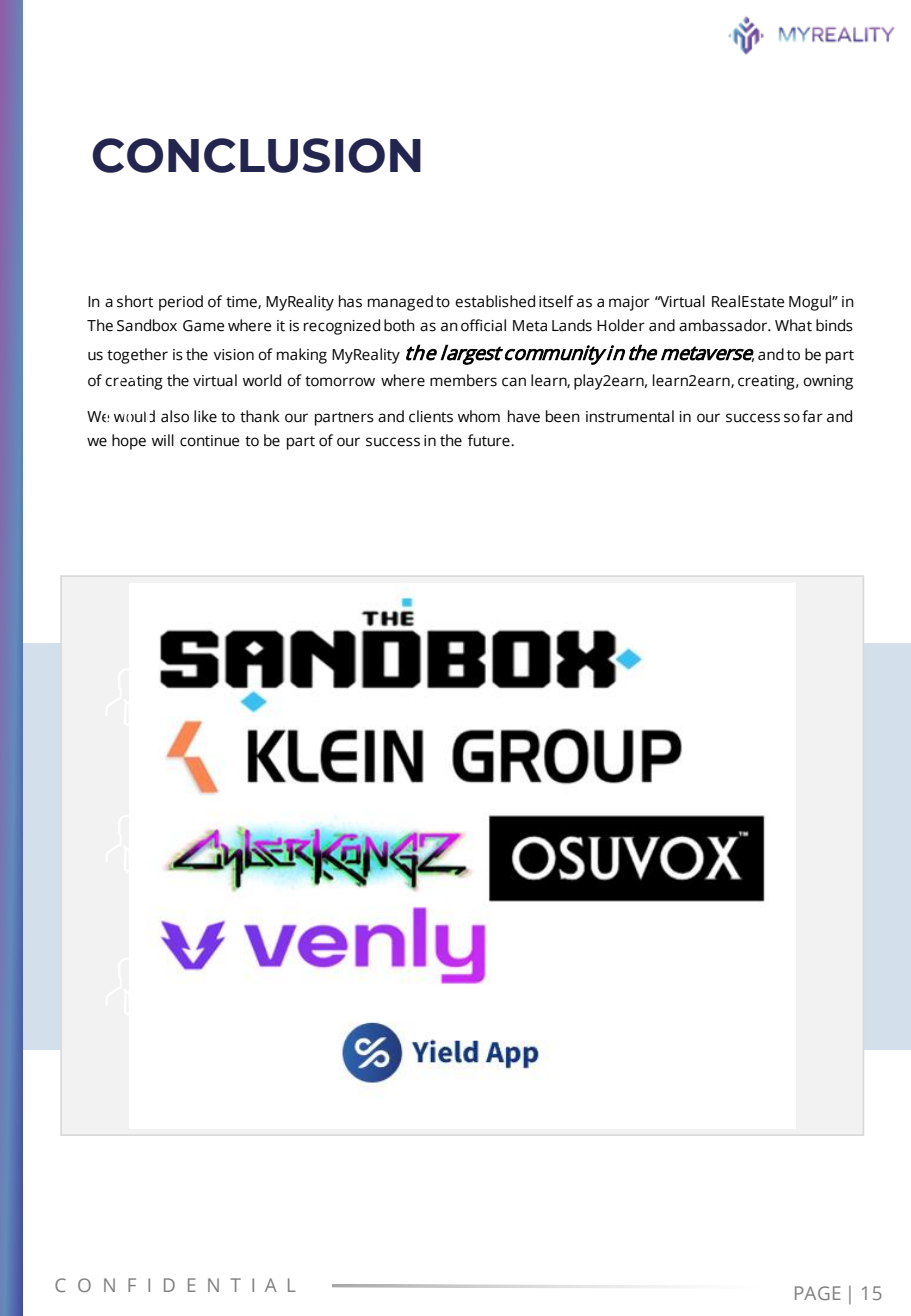 The height and width of the screenshot is (1316, 911). What do you see at coordinates (563, 416) in the screenshot?
I see `been` at bounding box center [563, 416].
